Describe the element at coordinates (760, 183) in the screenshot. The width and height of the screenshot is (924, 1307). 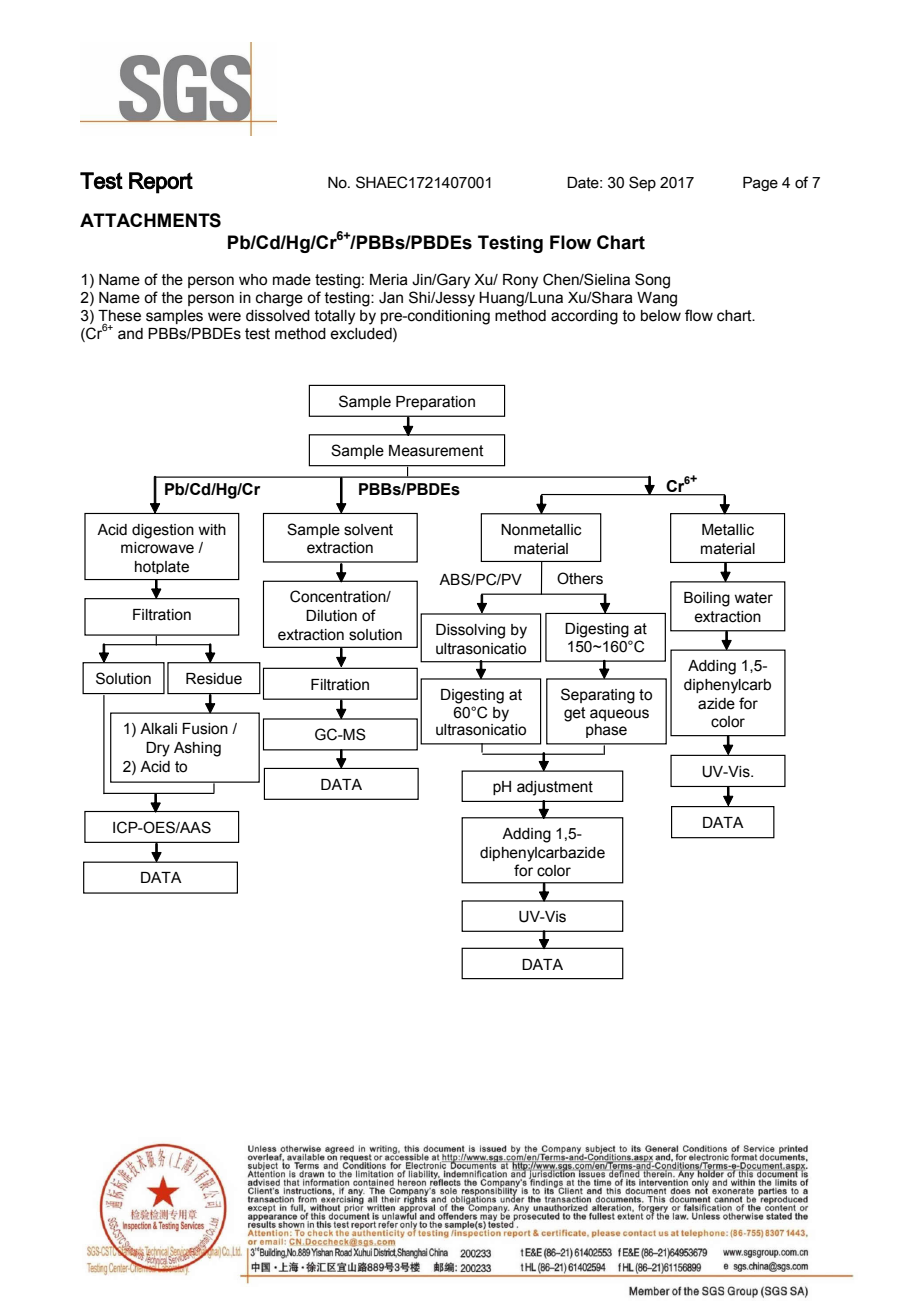
I see `Page` at that location.
